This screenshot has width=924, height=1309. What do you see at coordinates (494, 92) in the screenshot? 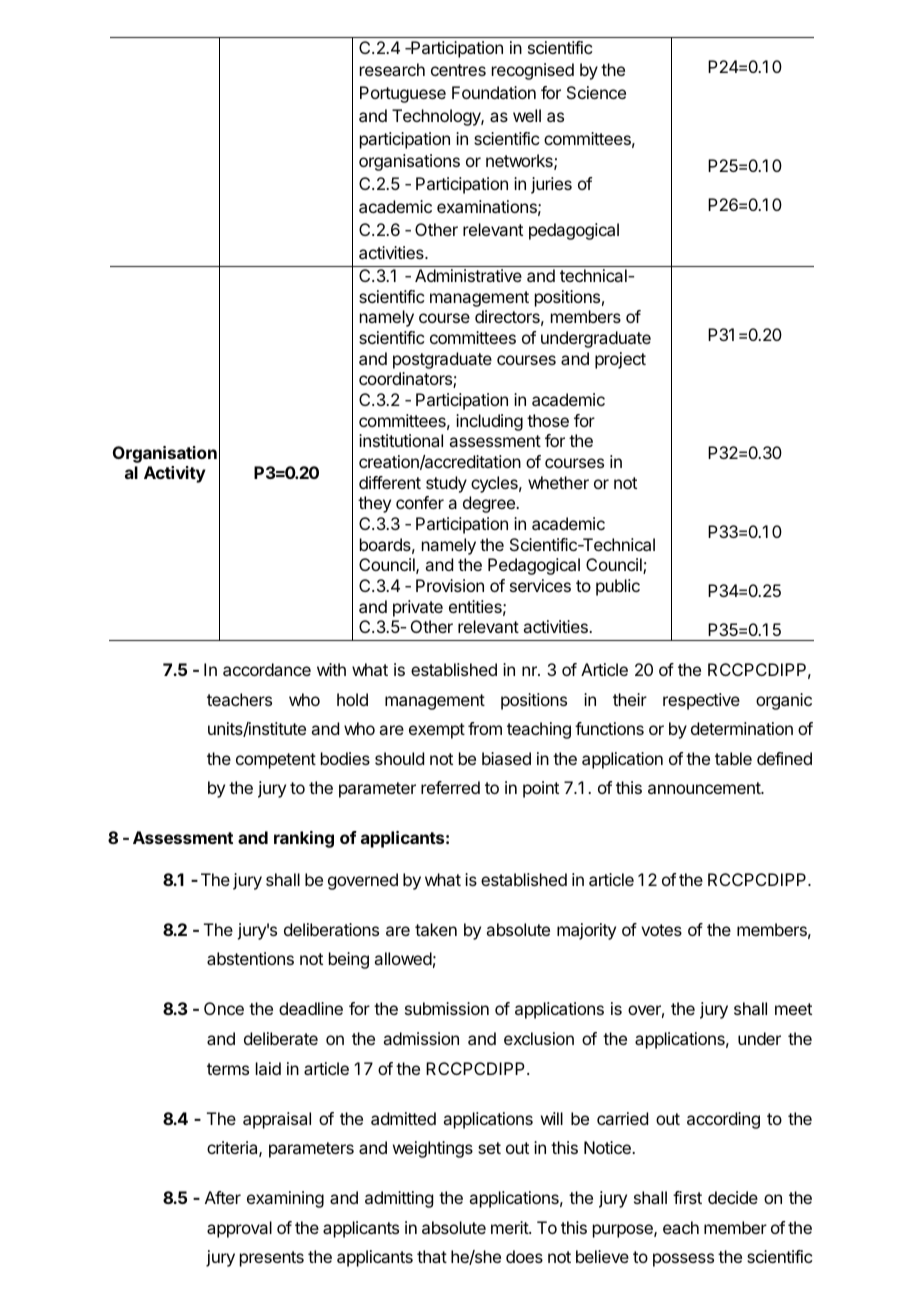
I see `Foundation` at bounding box center [494, 92].
